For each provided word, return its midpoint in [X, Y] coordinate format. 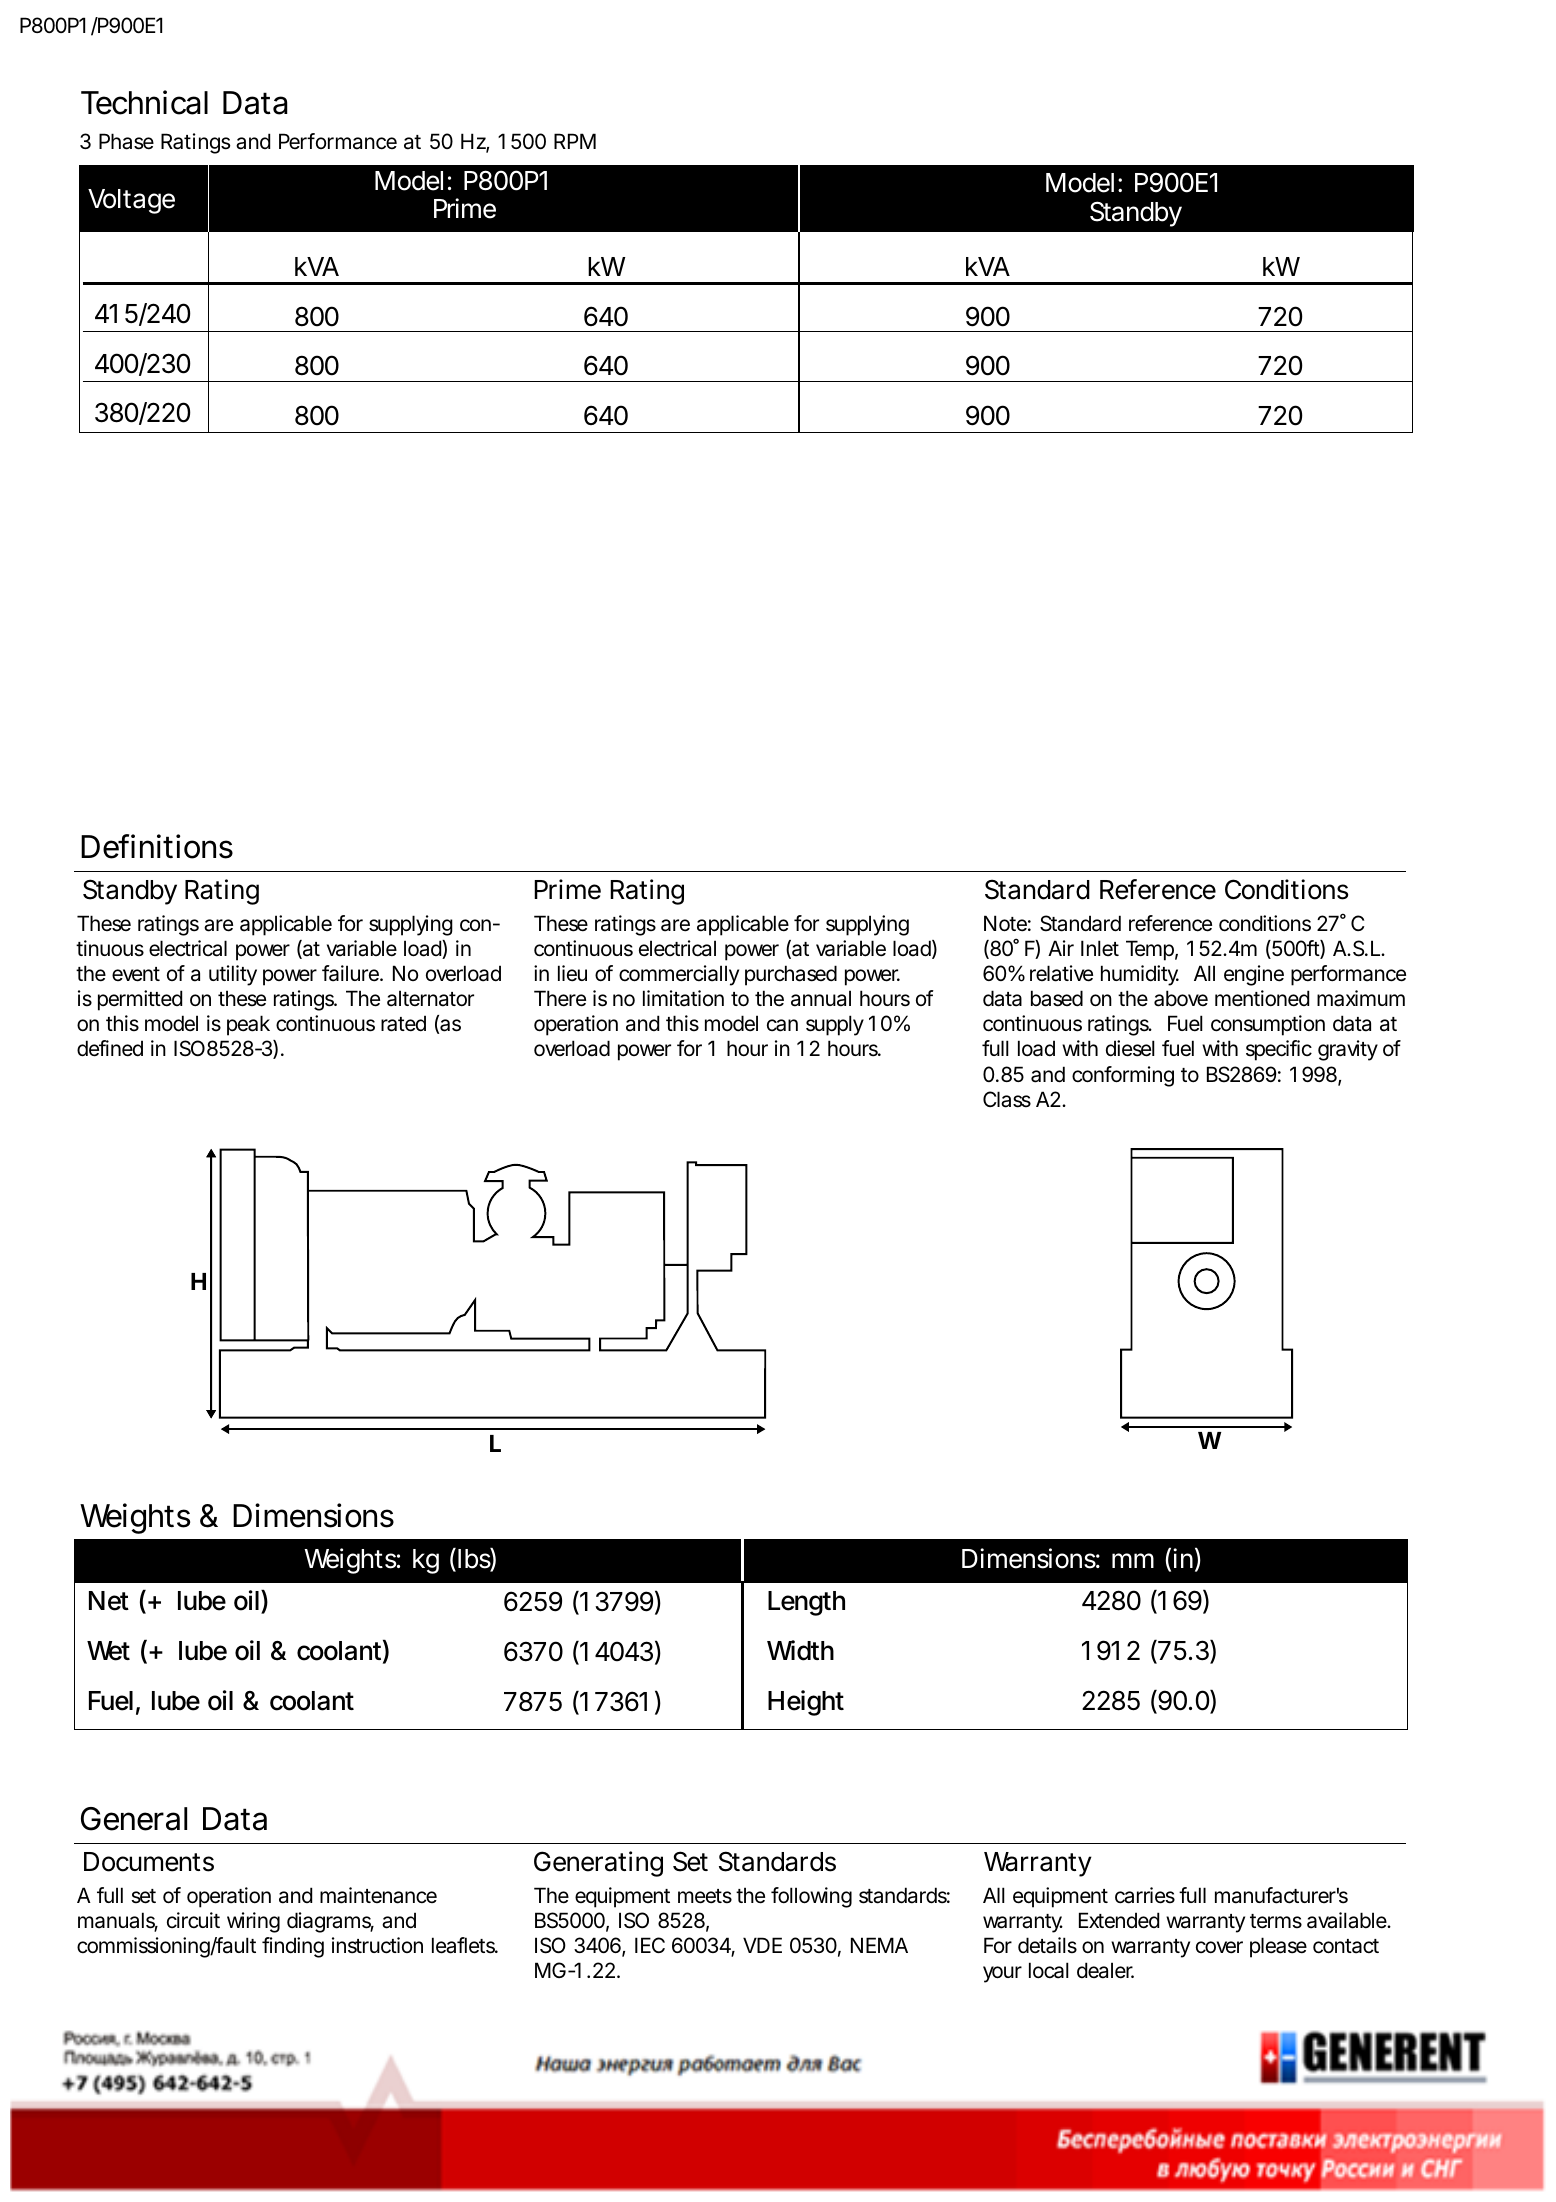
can [782, 1025]
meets [705, 1896]
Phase [126, 141]
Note [1005, 923]
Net [109, 1601]
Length [806, 1603]
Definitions [157, 846]
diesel [1130, 1048]
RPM [575, 141]
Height [806, 1703]
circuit [193, 1920]
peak [248, 1025]
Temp [1150, 950]
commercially [679, 975]
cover [1219, 1947]
